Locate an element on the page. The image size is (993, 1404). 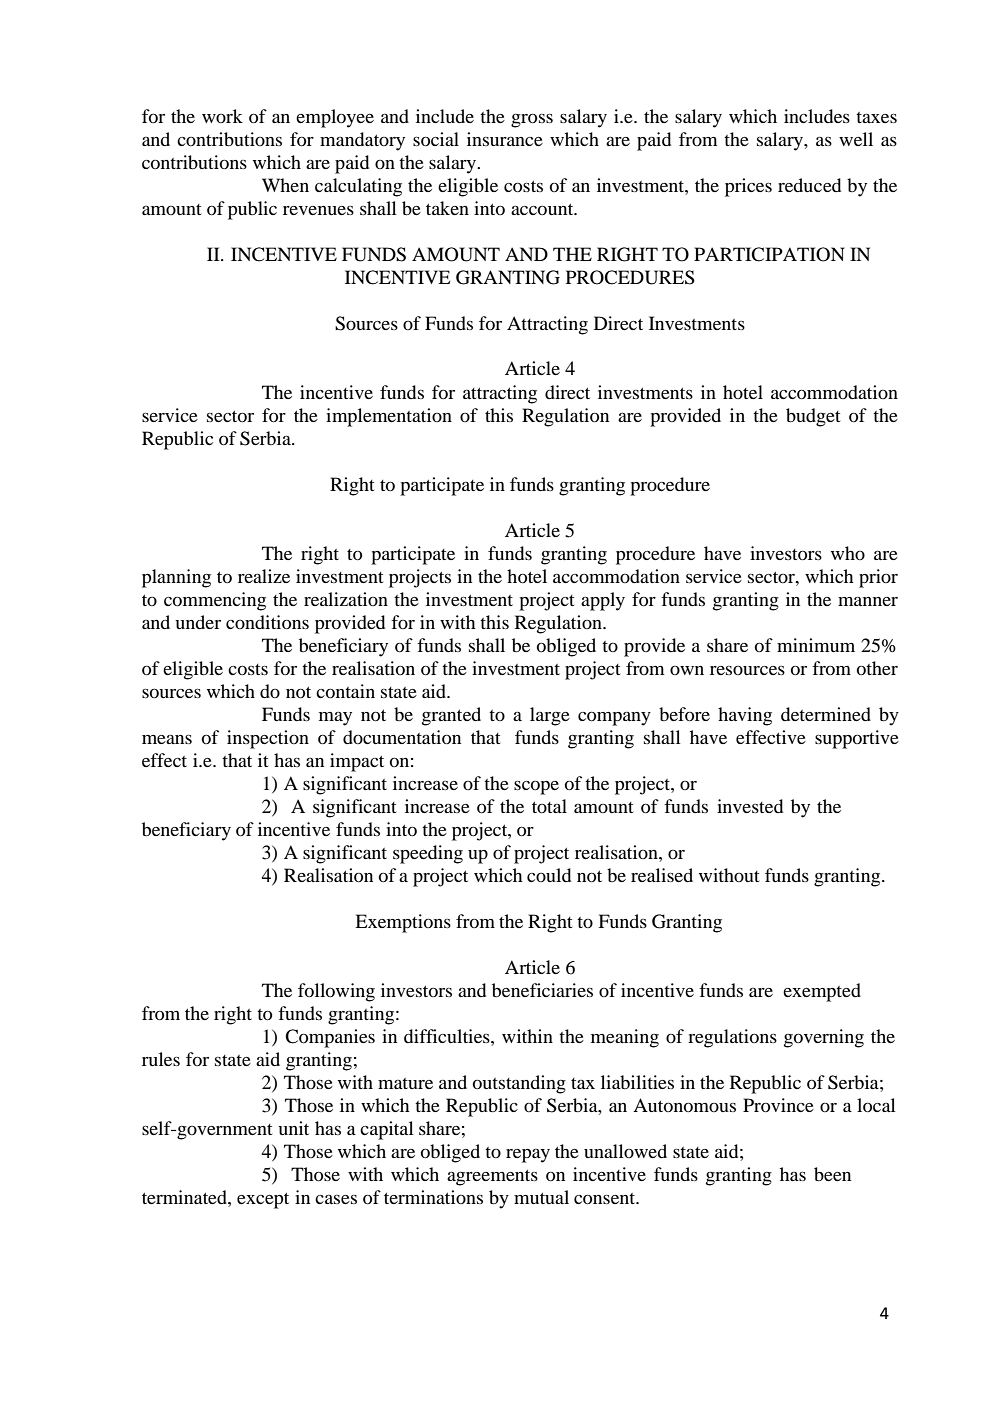
inspection is located at coordinates (268, 739).
